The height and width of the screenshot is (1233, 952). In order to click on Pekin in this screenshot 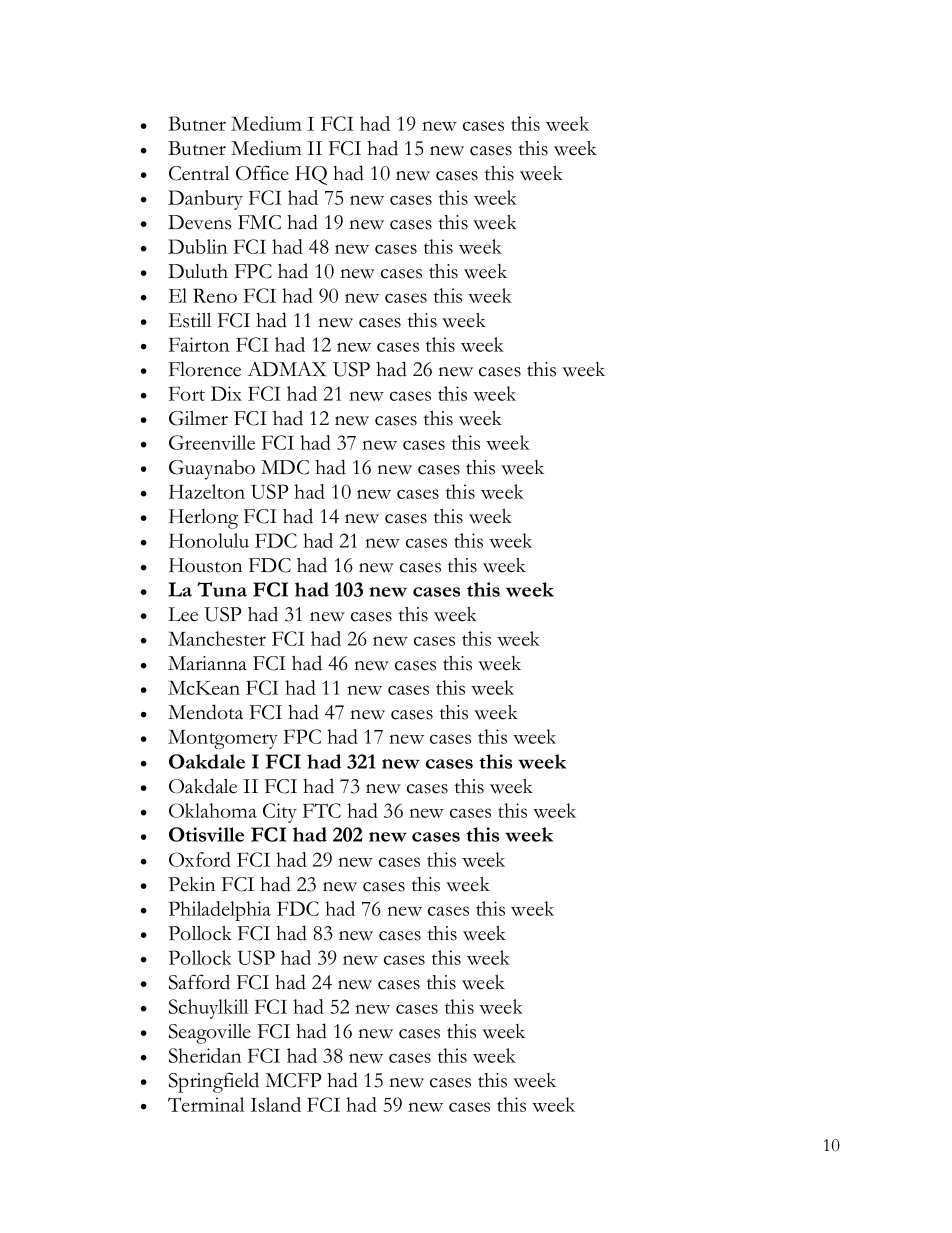, I will do `click(191, 884)`.
